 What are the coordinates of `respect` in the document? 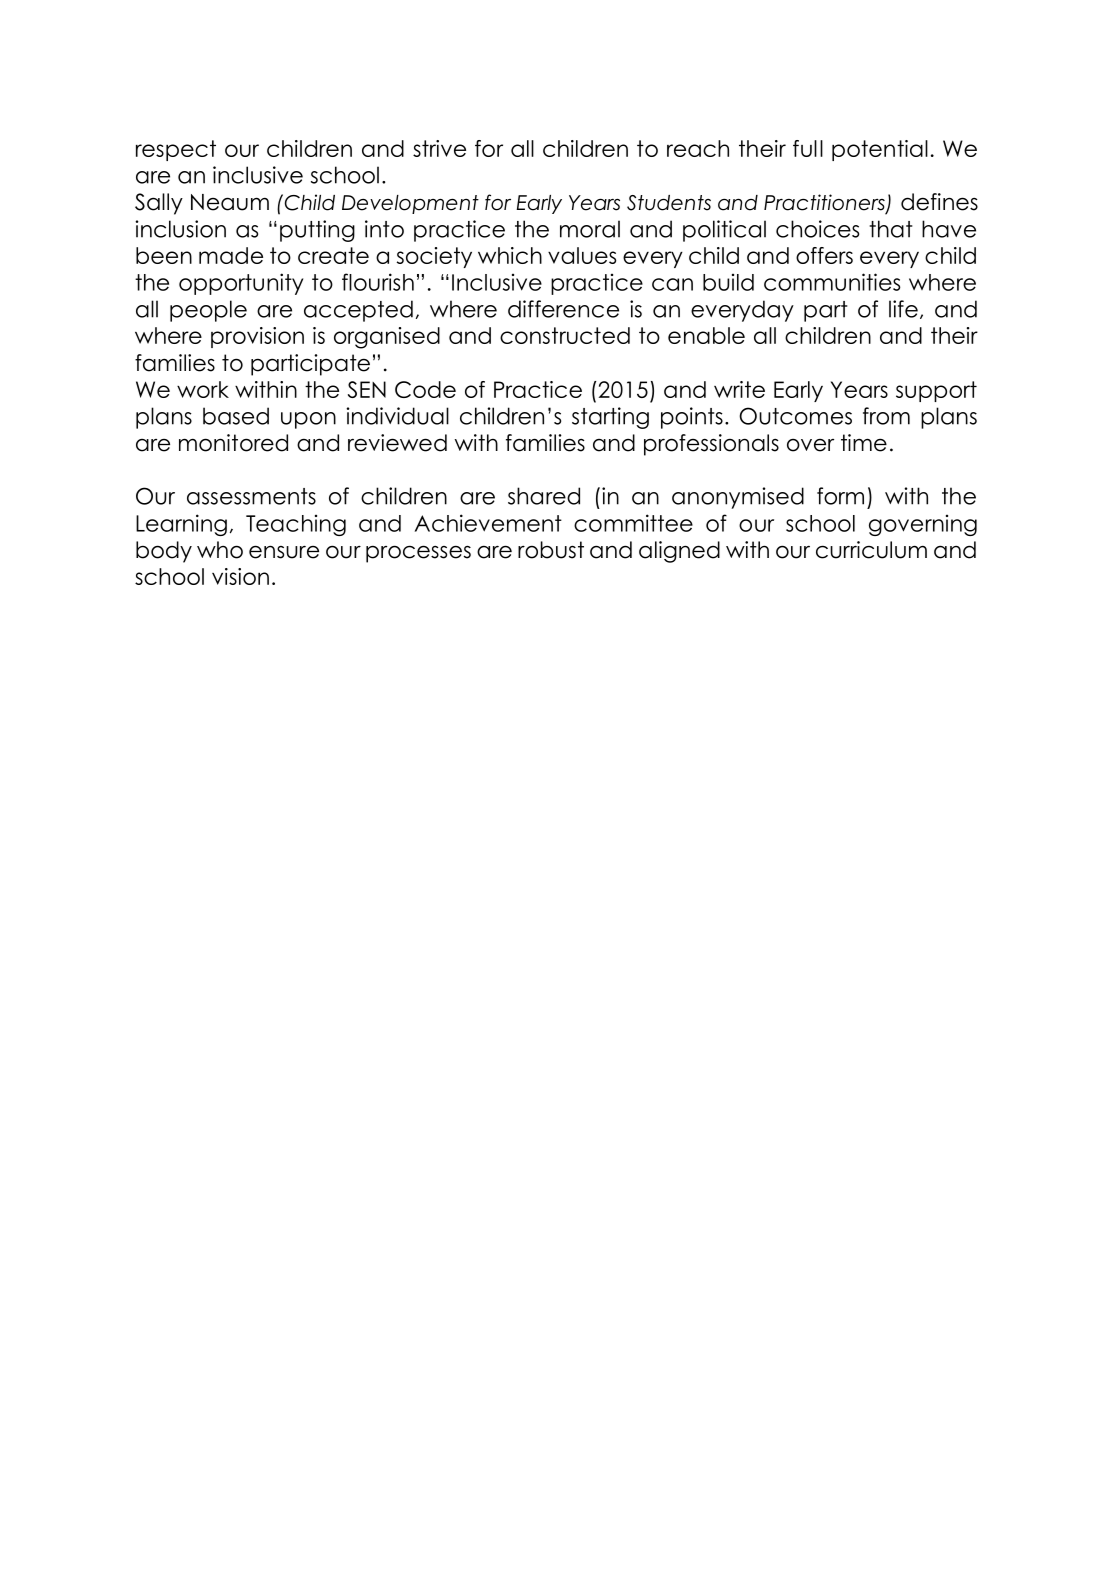 It's located at (176, 150).
